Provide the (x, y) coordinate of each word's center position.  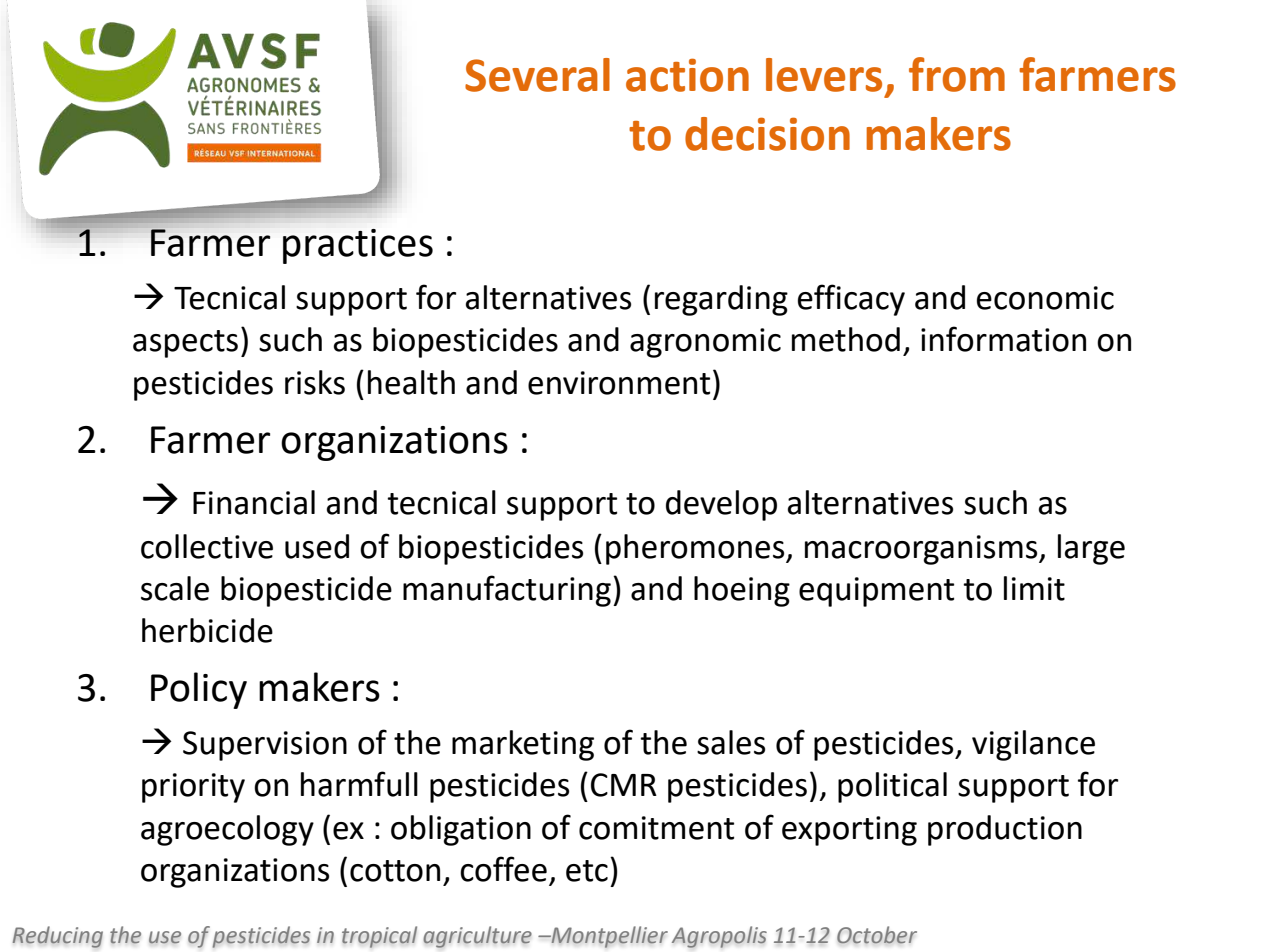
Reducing (57, 937)
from (957, 74)
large (1091, 549)
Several (537, 75)
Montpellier (608, 937)
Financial (254, 502)
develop (721, 505)
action (687, 75)
